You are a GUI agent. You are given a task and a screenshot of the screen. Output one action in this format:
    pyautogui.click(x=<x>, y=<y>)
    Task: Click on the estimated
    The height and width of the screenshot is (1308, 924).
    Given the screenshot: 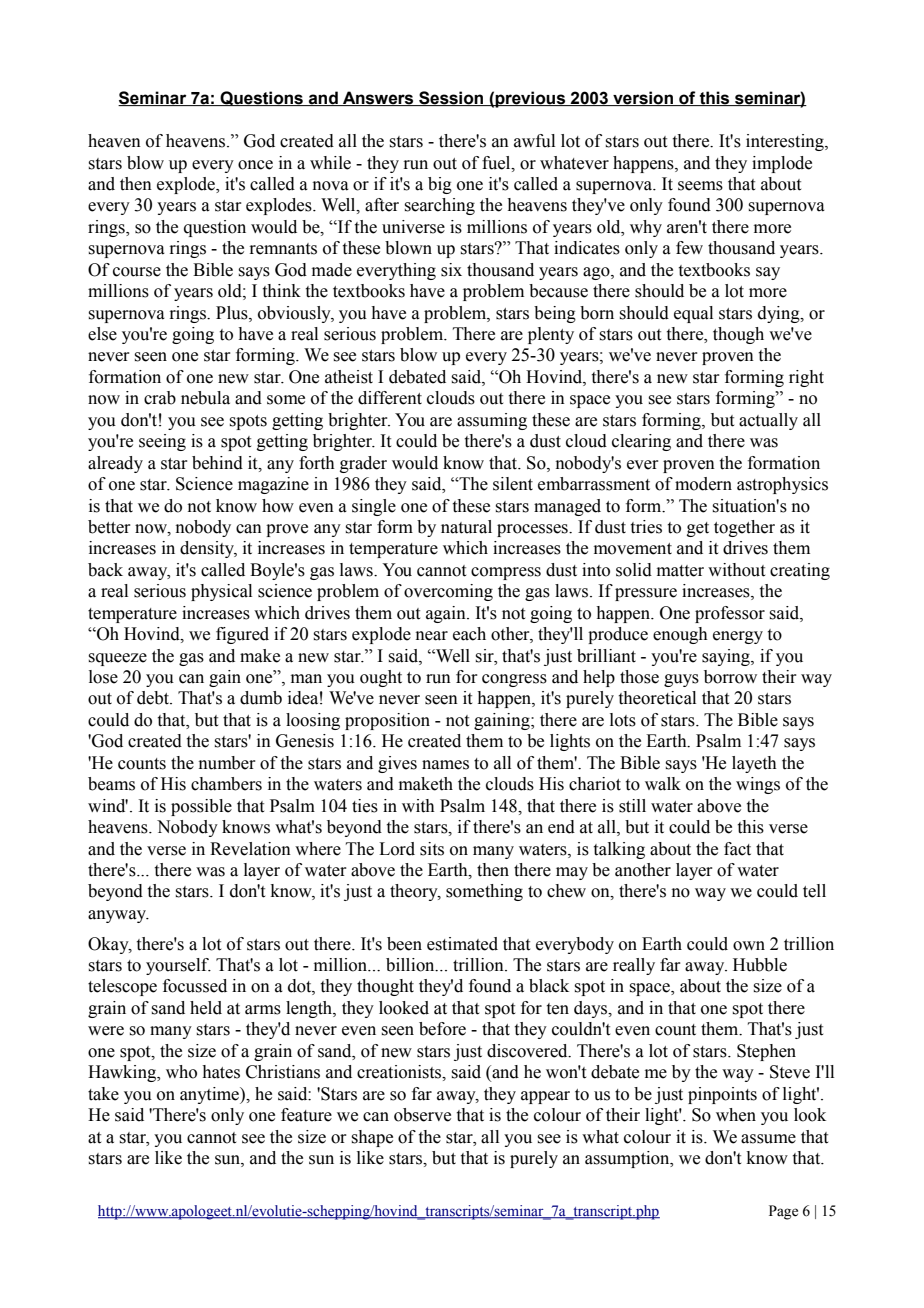 What is the action you would take?
    pyautogui.click(x=462, y=944)
